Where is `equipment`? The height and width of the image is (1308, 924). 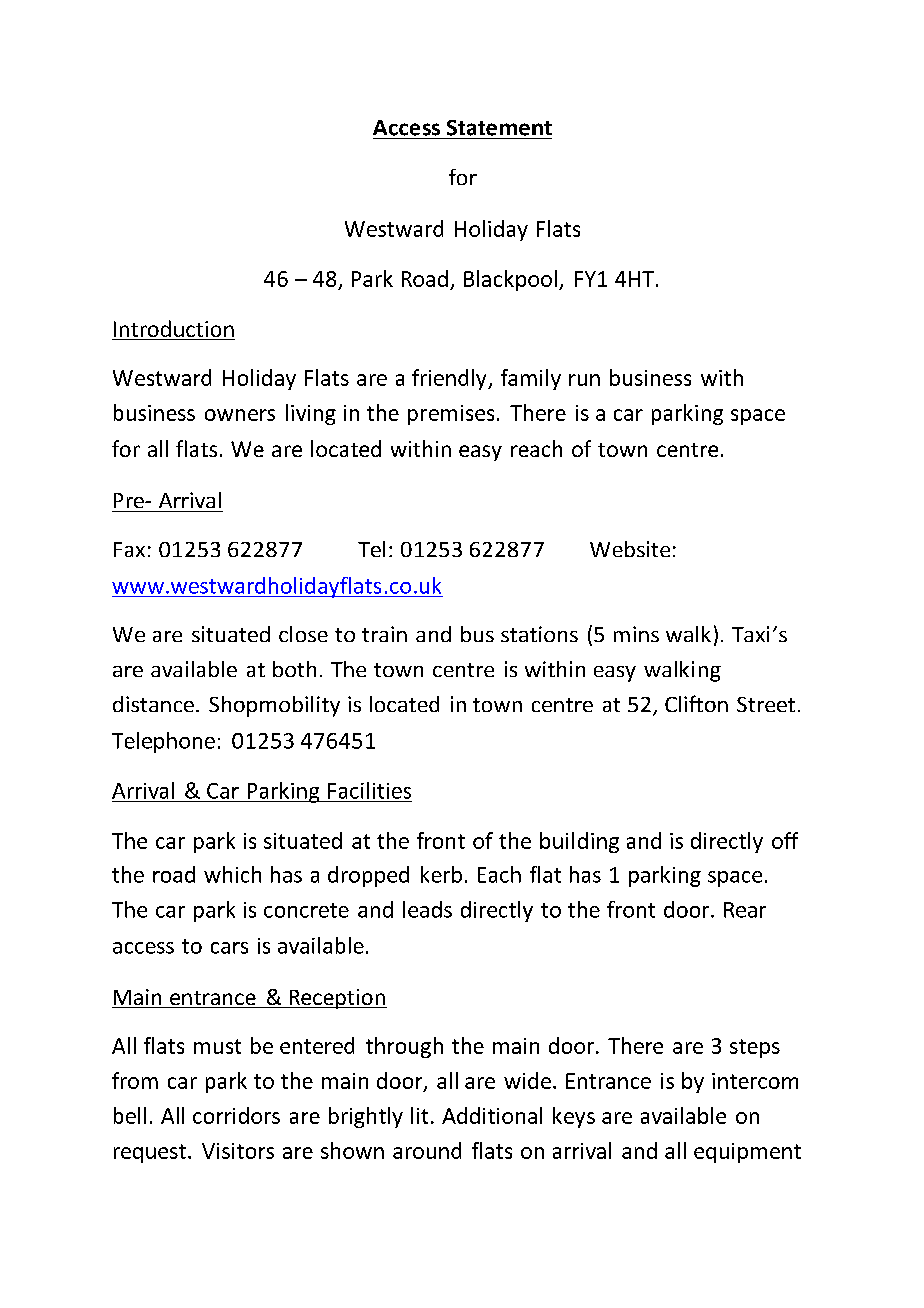
equipment is located at coordinates (747, 1153).
